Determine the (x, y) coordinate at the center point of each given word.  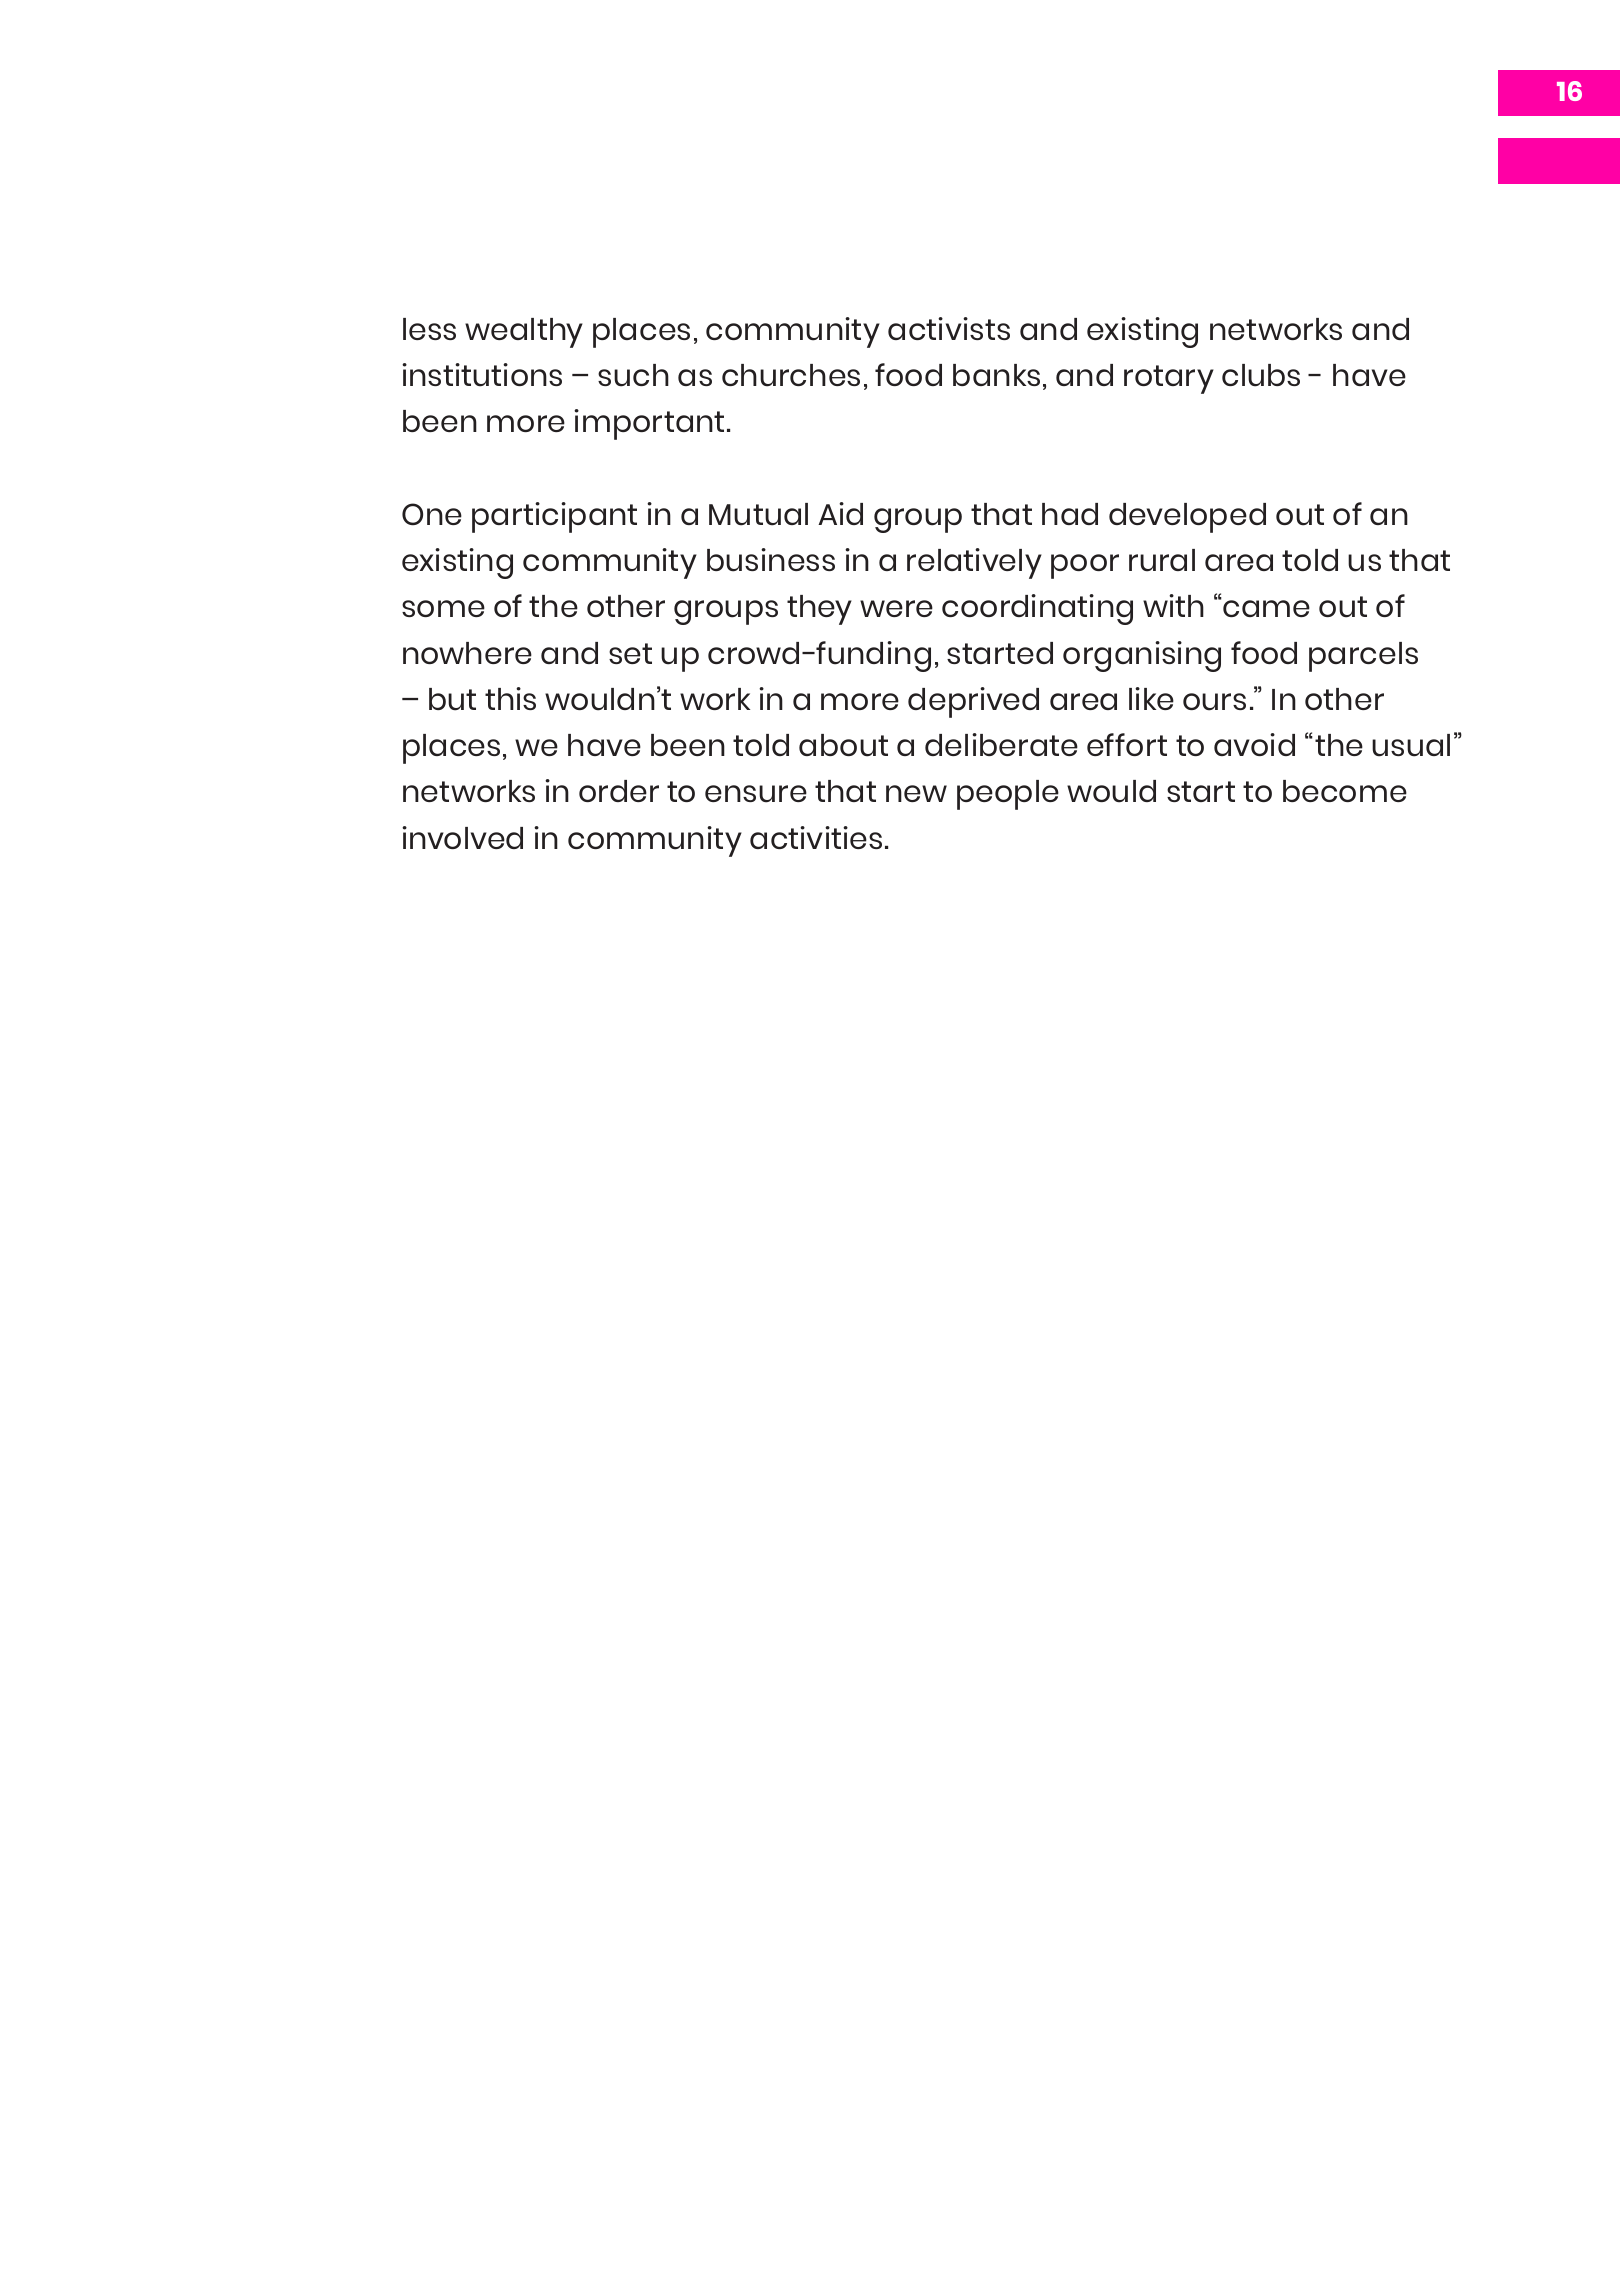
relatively (974, 563)
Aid (840, 513)
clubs (1261, 375)
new (916, 793)
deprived (973, 702)
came (1266, 608)
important (649, 424)
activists (949, 328)
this (510, 698)
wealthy (524, 333)
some (443, 608)
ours (1214, 702)
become (1345, 791)
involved (462, 837)
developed (1187, 518)
